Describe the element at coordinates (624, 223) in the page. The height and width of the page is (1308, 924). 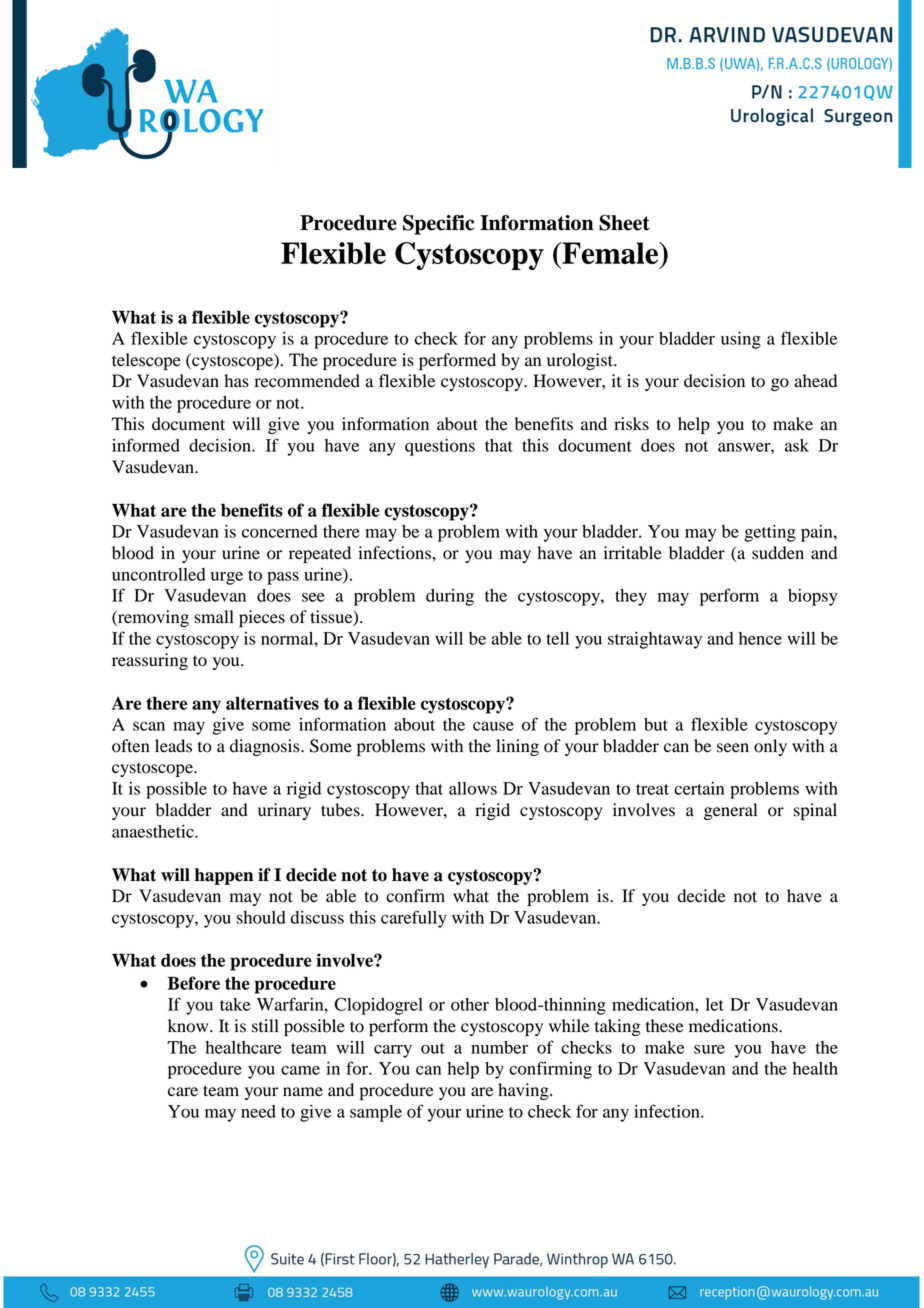
I see `Sheet` at that location.
